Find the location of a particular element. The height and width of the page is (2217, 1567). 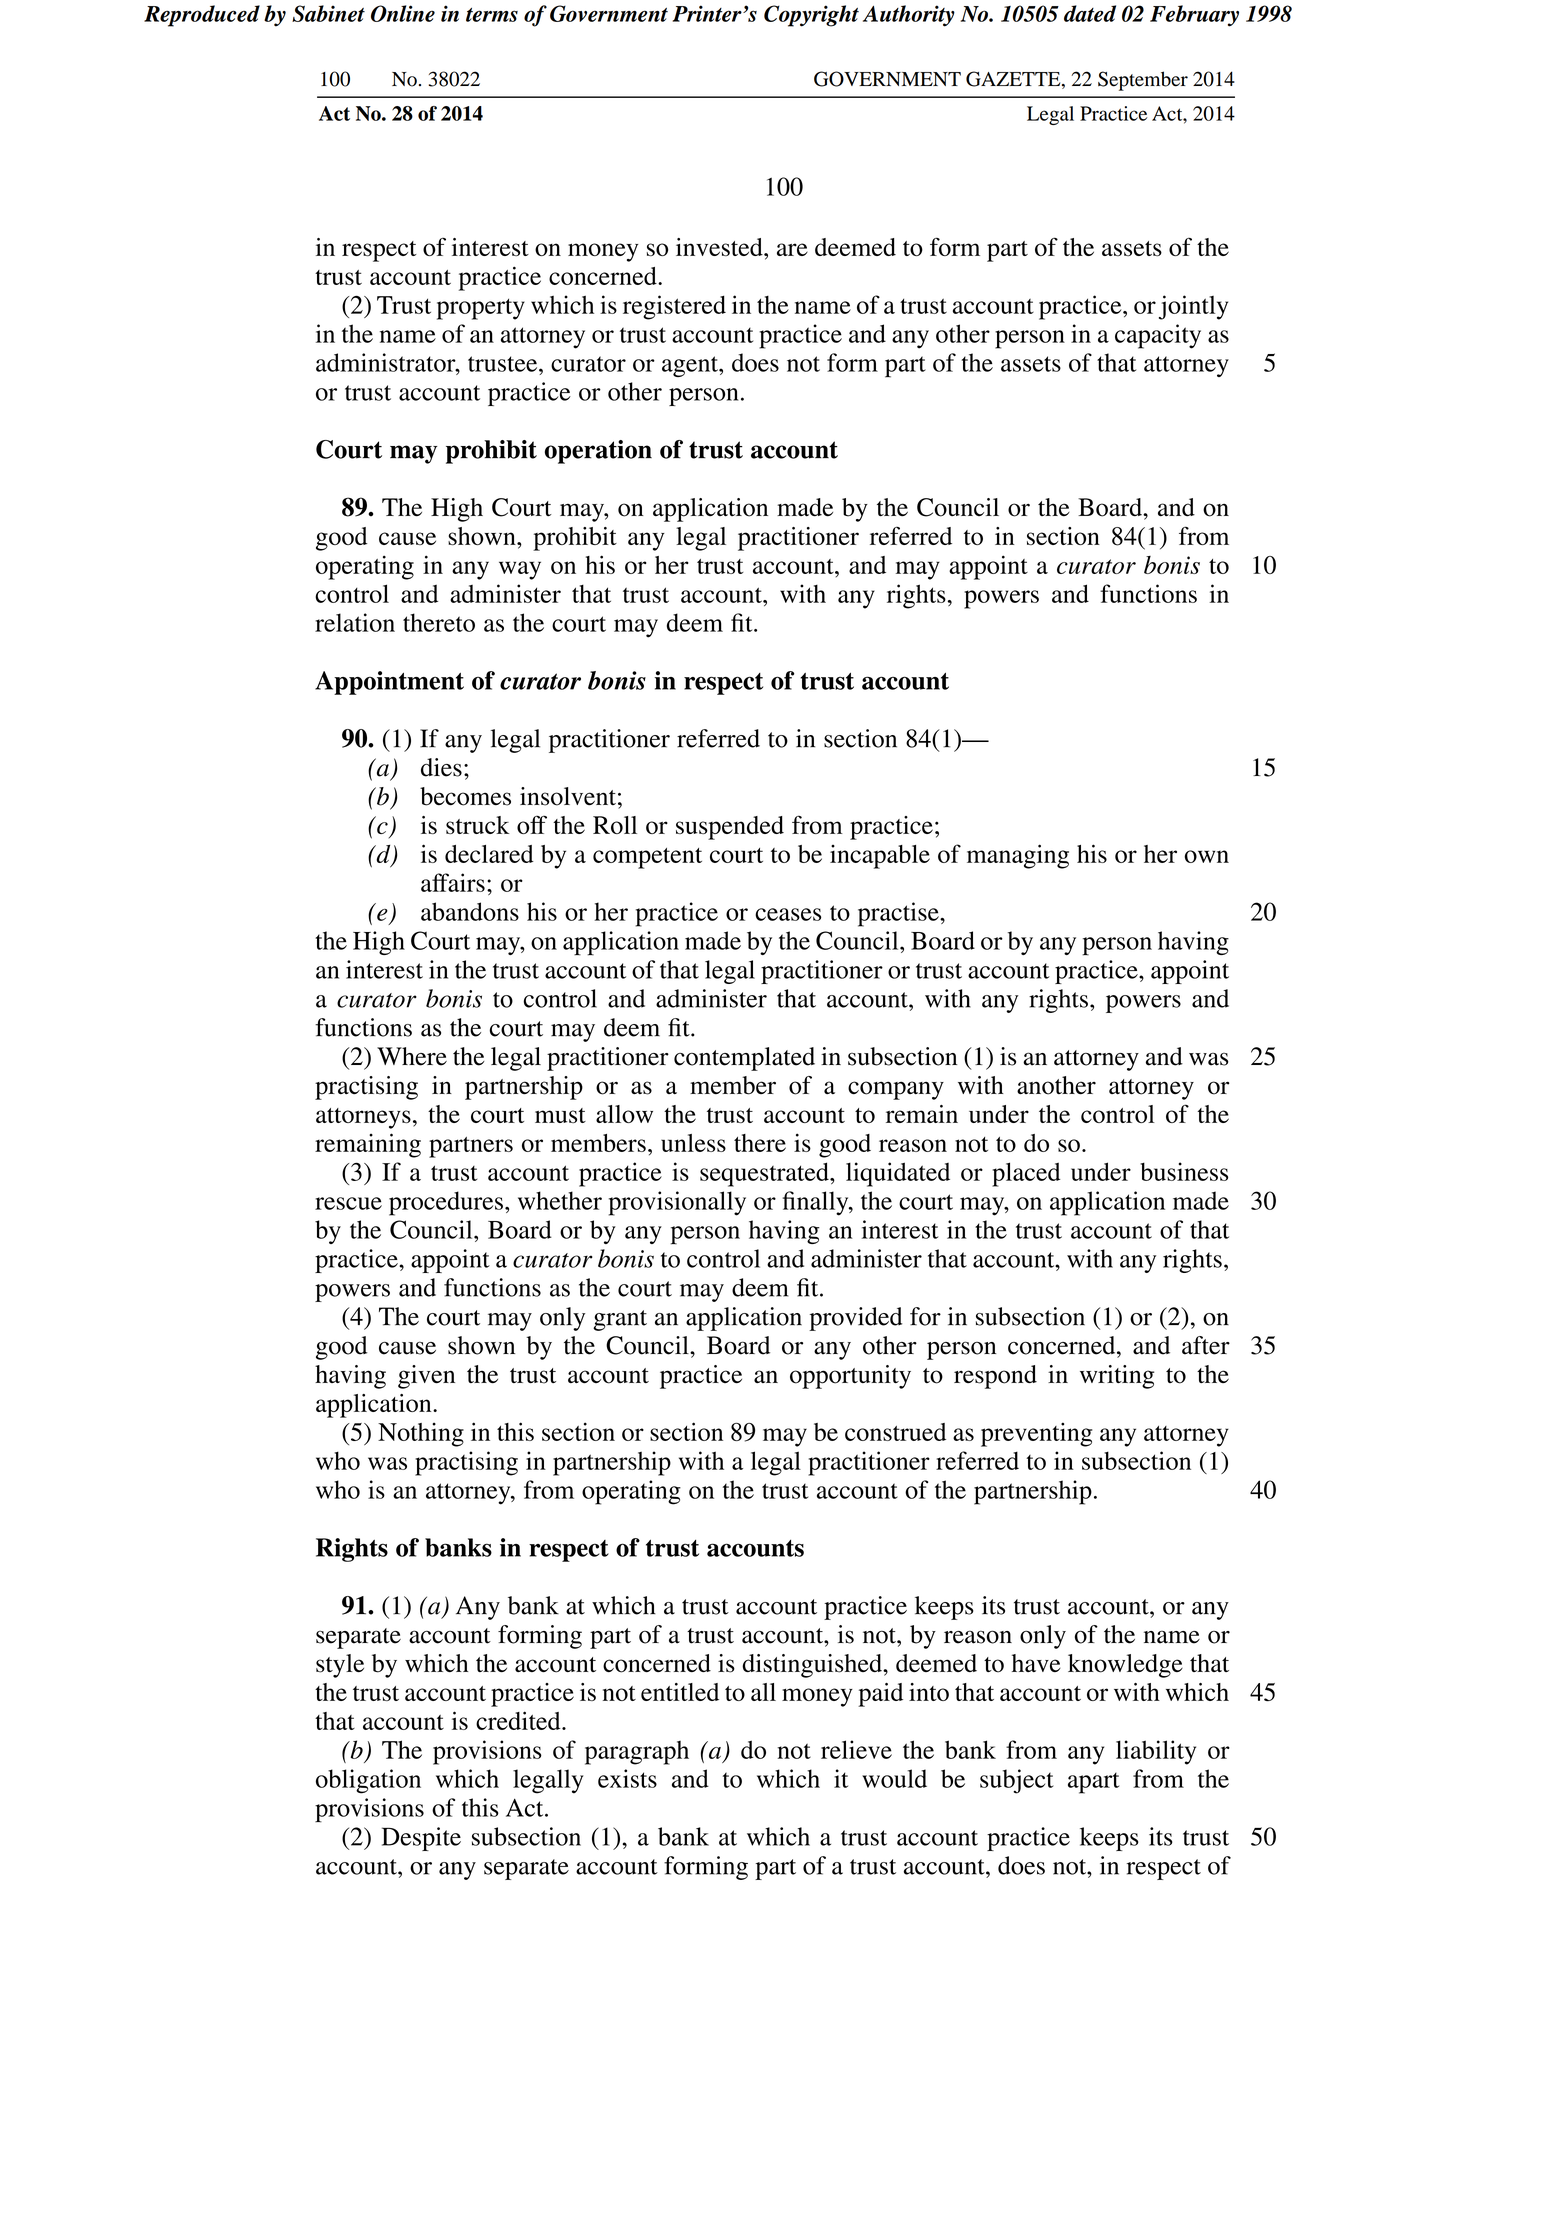

managing is located at coordinates (1018, 856).
